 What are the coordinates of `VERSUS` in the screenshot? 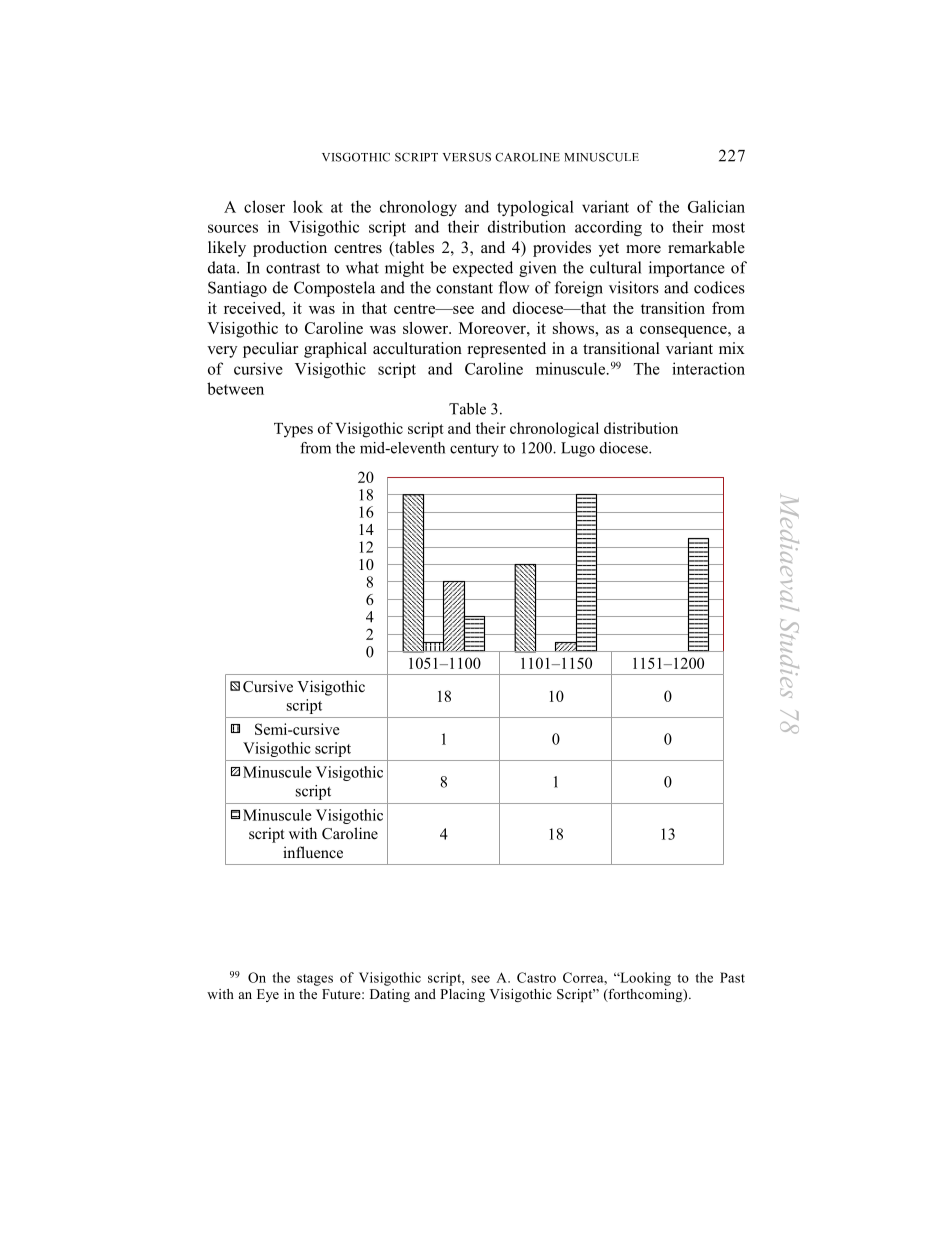 It's located at (467, 157).
